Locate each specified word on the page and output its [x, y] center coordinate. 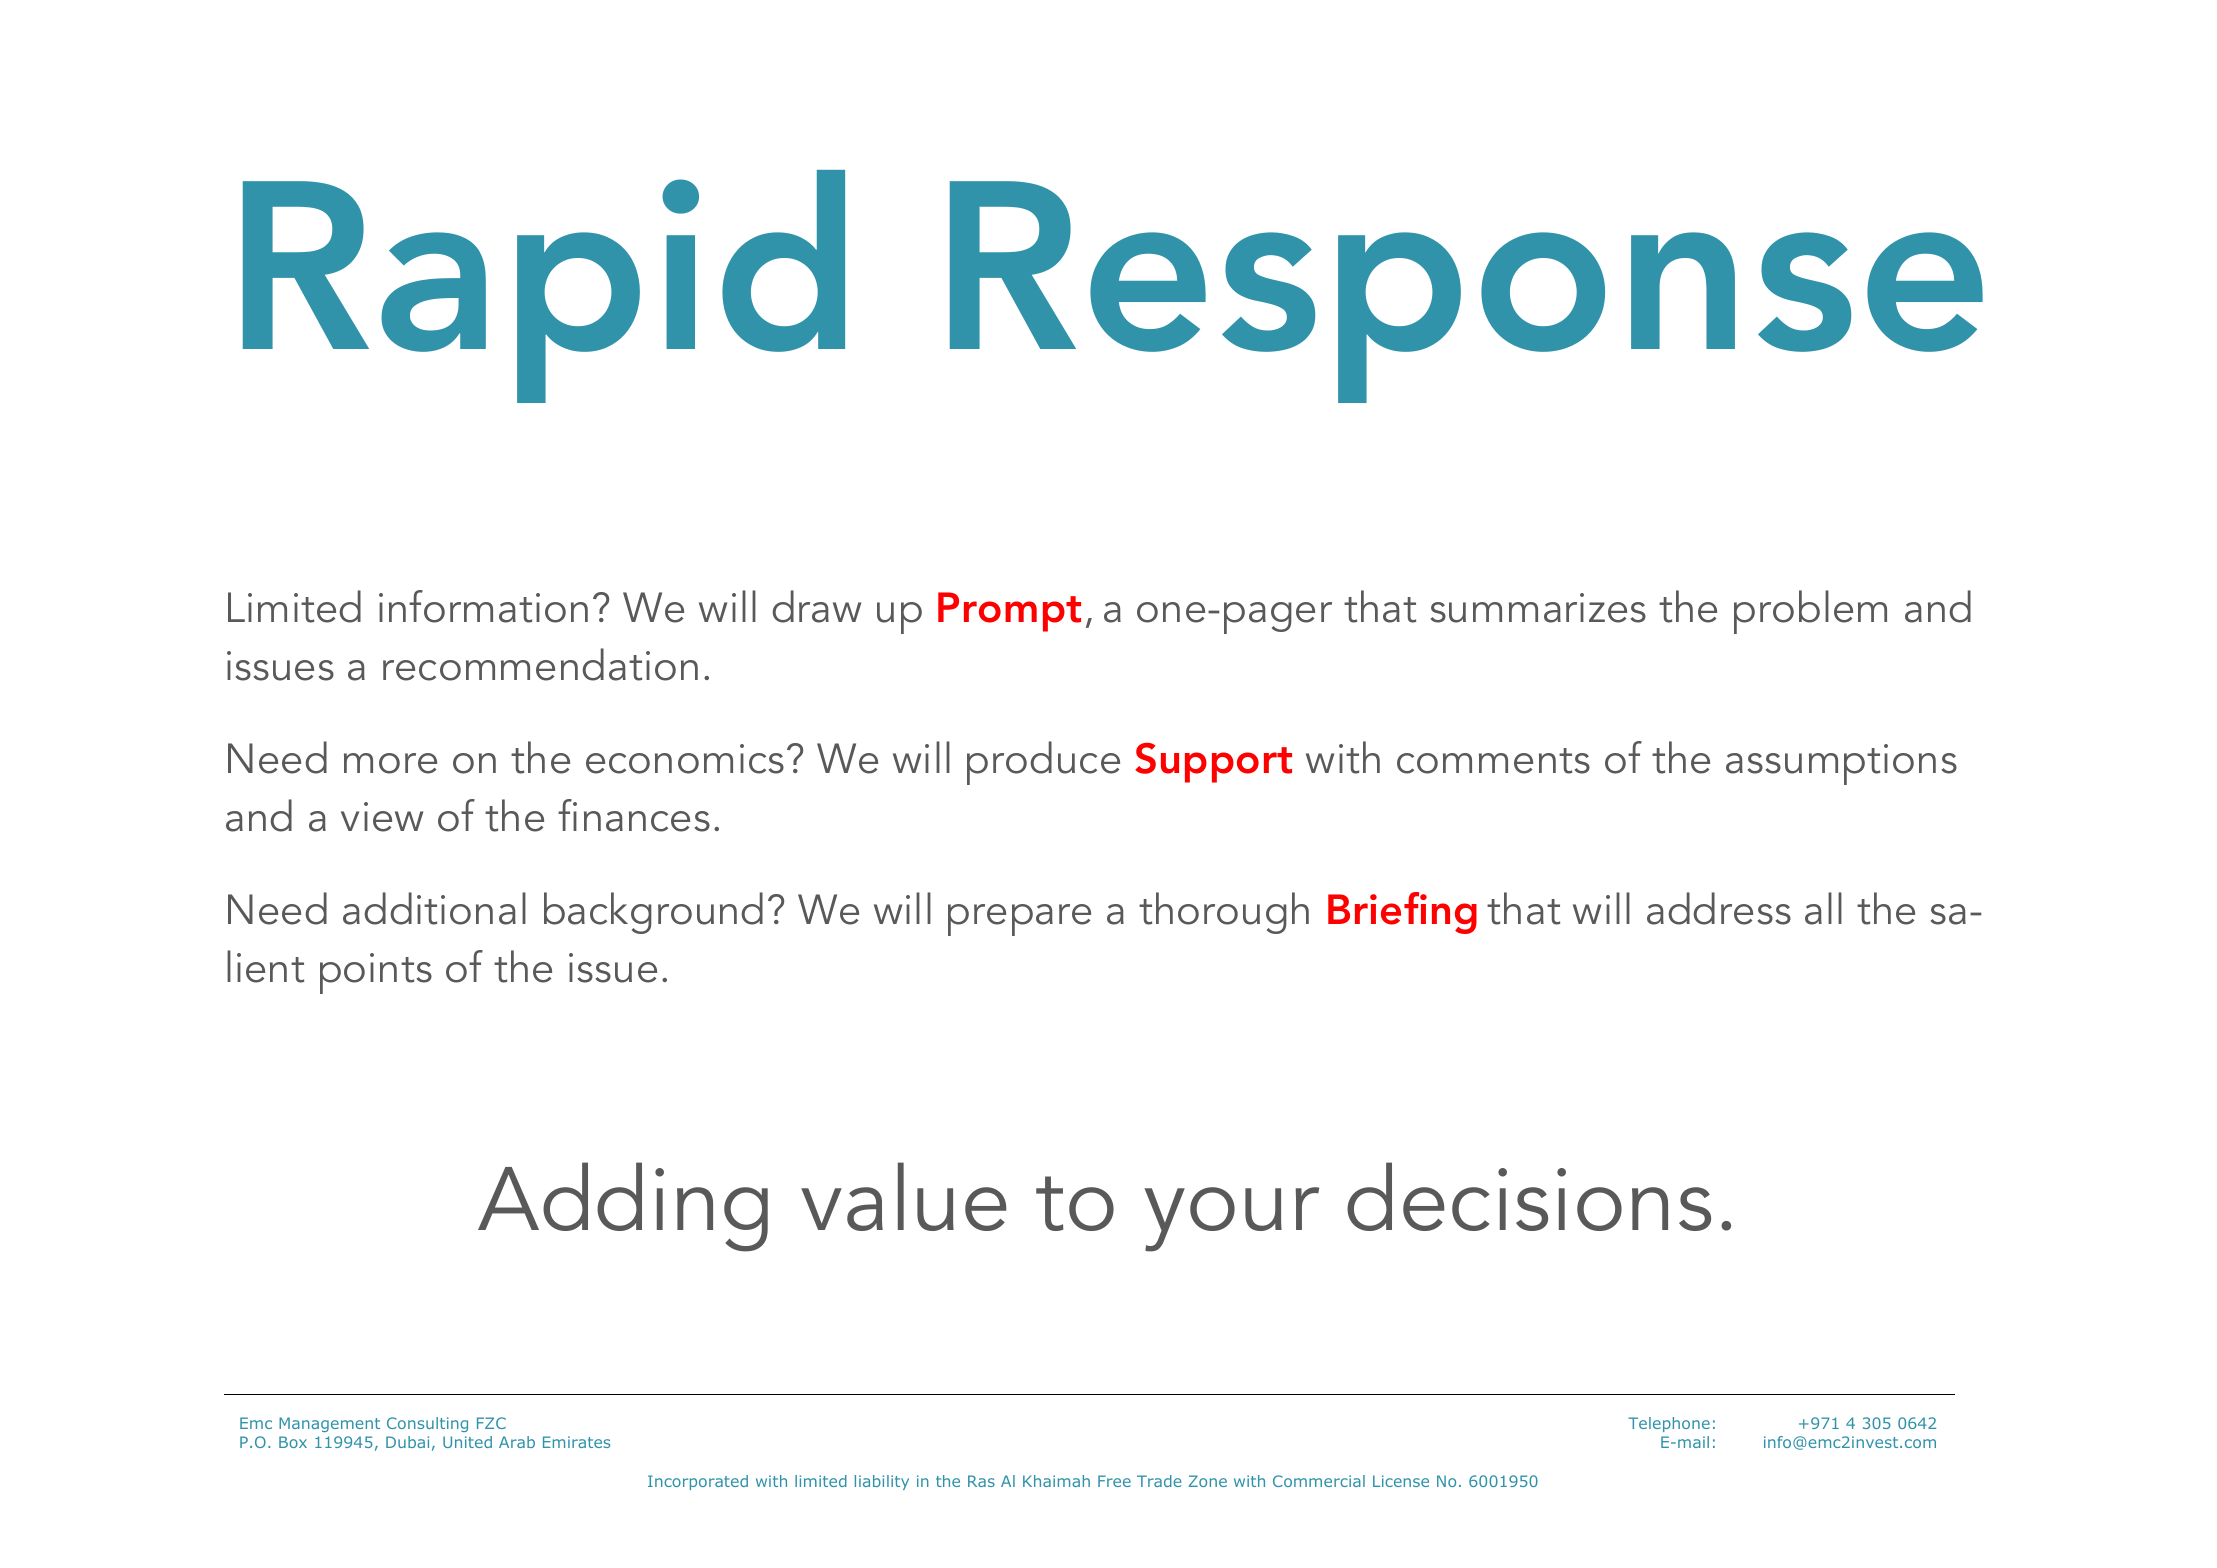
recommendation [540, 664]
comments [1493, 761]
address [1719, 908]
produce [1043, 763]
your [1231, 1219]
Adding [623, 1207]
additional [434, 908]
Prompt [1009, 612]
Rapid [544, 286]
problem [1810, 612]
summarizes [1538, 608]
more [390, 763]
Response [1466, 292]
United [467, 1442]
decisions [1529, 1196]
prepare [1019, 920]
